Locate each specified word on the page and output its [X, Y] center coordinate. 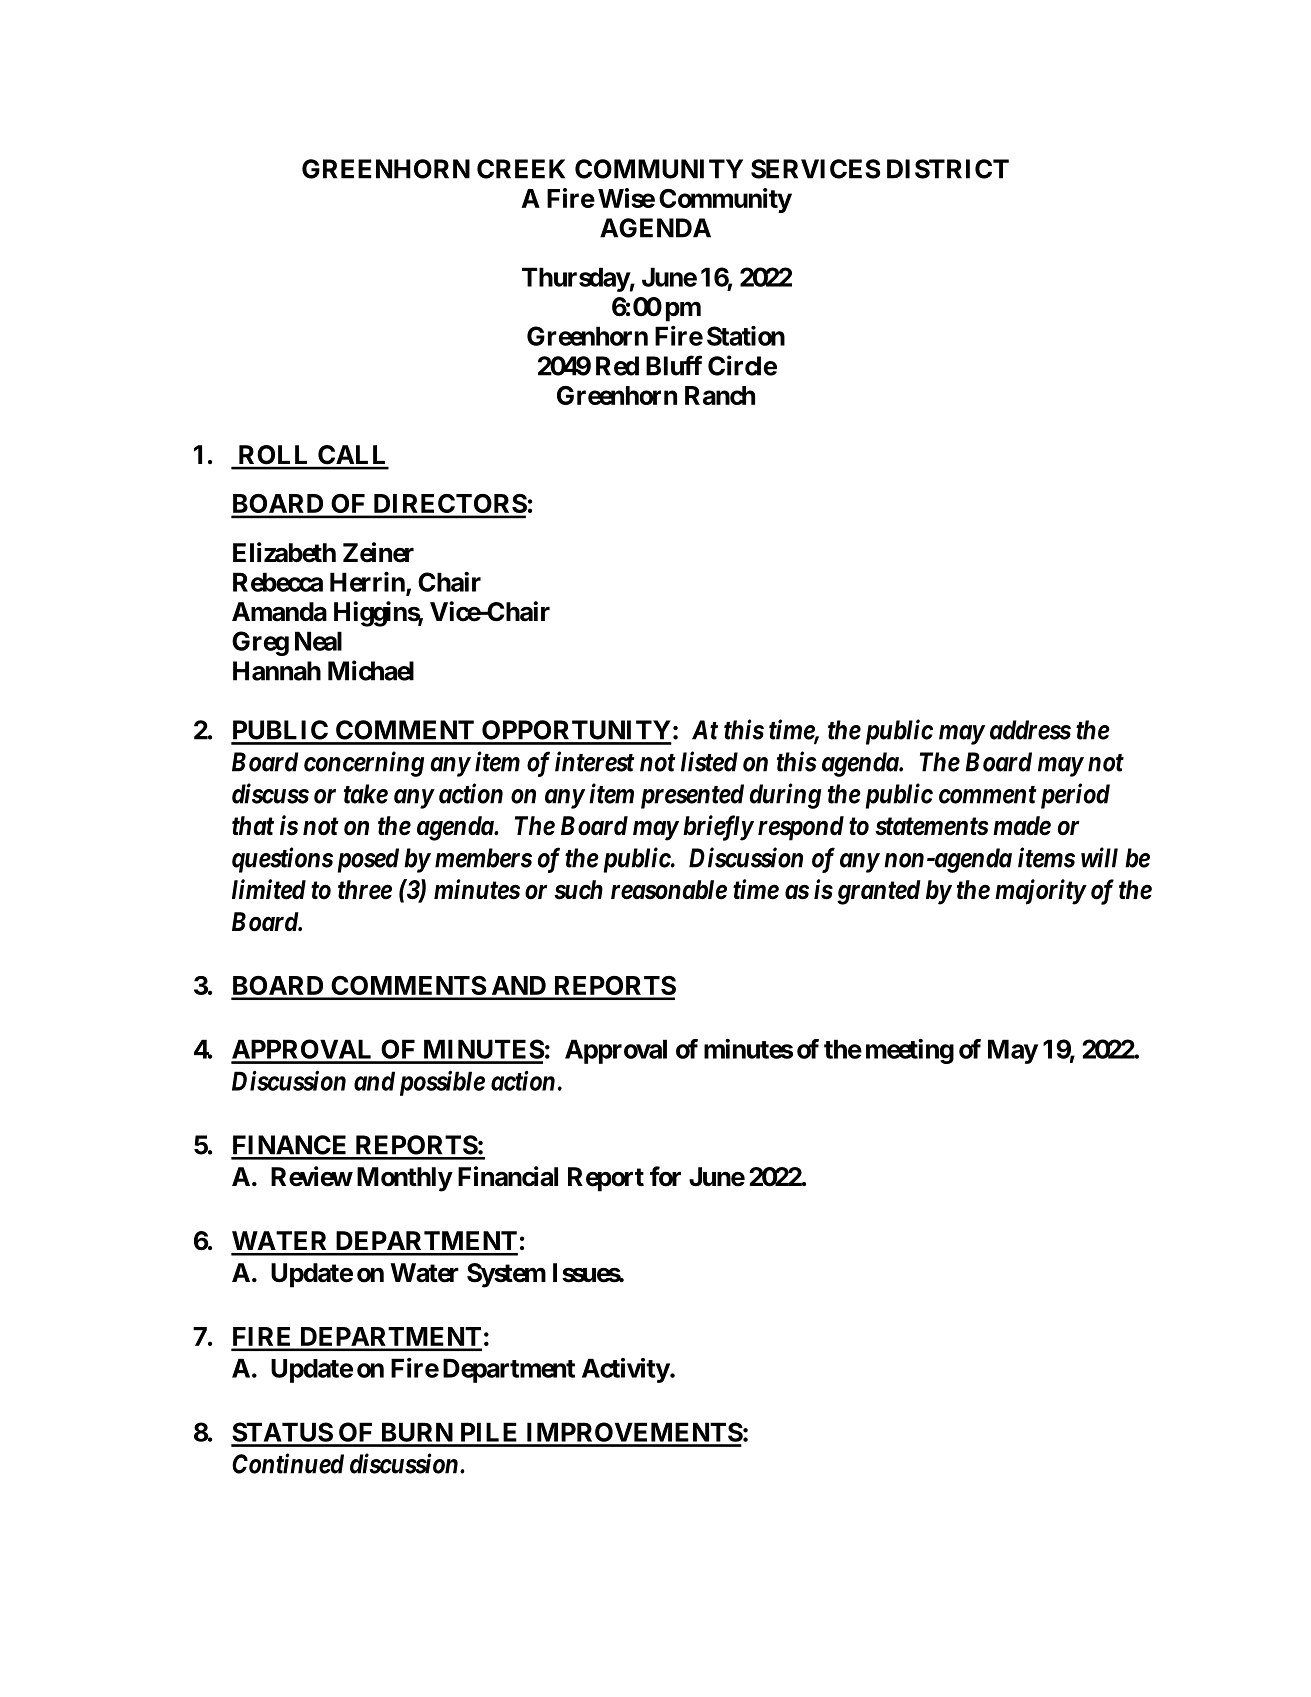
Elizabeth [284, 552]
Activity [626, 1370]
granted [879, 892]
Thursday [576, 279]
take [366, 794]
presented [692, 796]
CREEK [521, 169]
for [665, 1176]
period [1073, 796]
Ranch [720, 395]
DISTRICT [948, 169]
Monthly [404, 1179]
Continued [288, 1463]
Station [746, 336]
